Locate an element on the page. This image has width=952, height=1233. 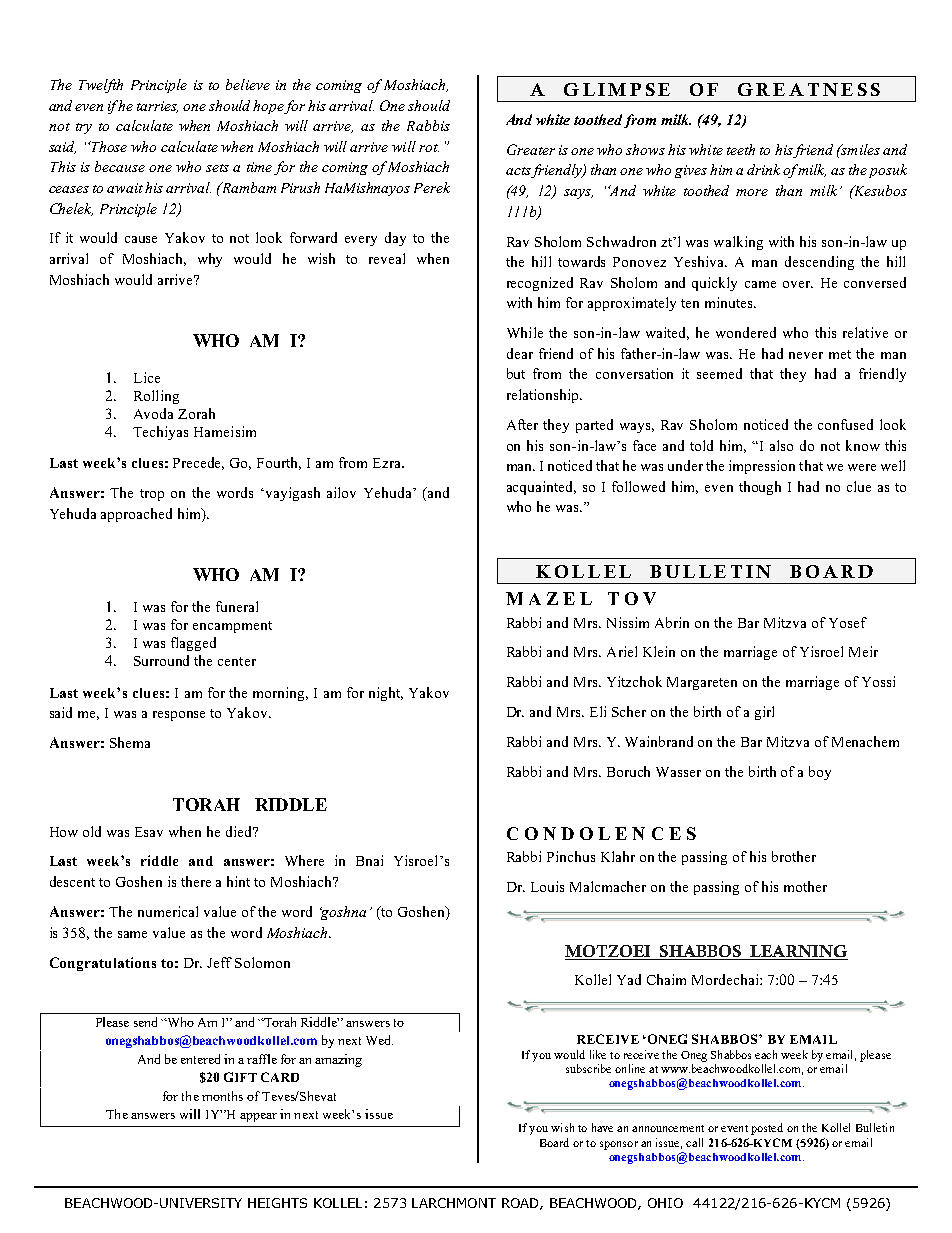
ROAD is located at coordinates (521, 1204).
